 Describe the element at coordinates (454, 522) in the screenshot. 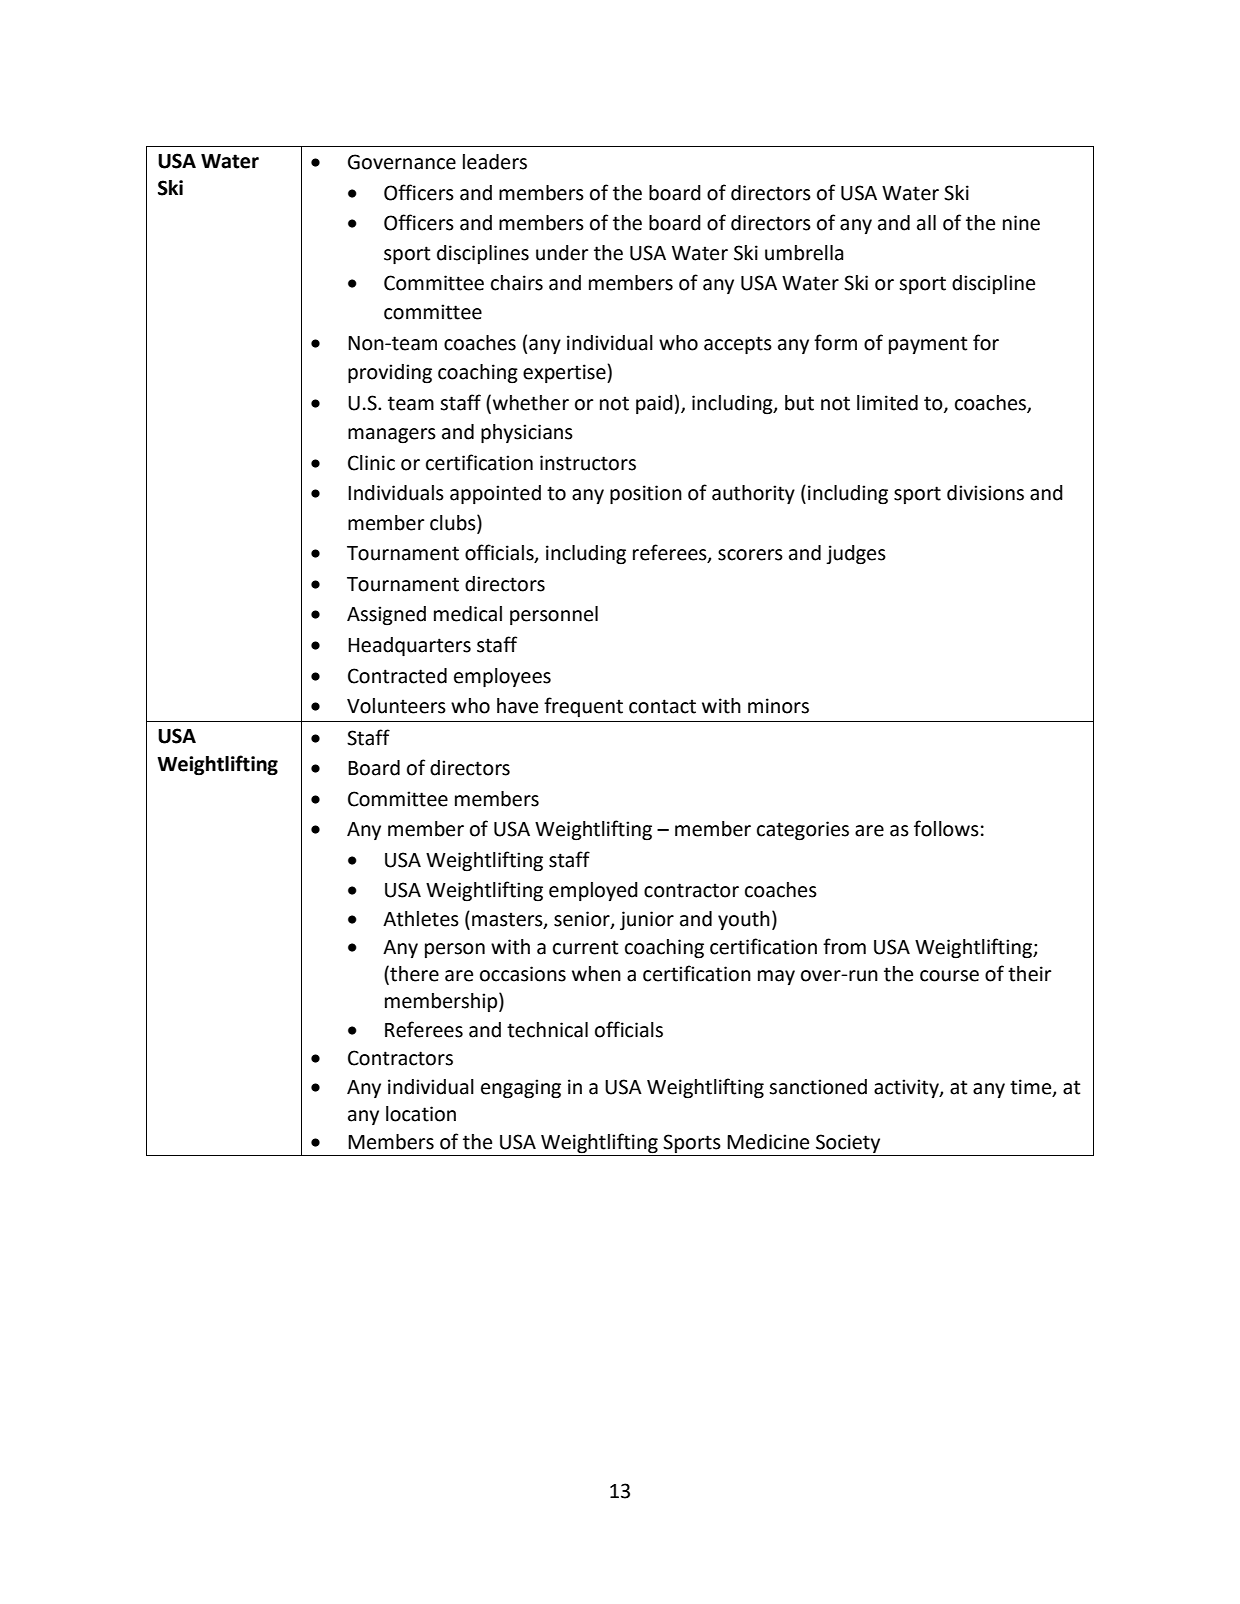

I see `clubs` at that location.
